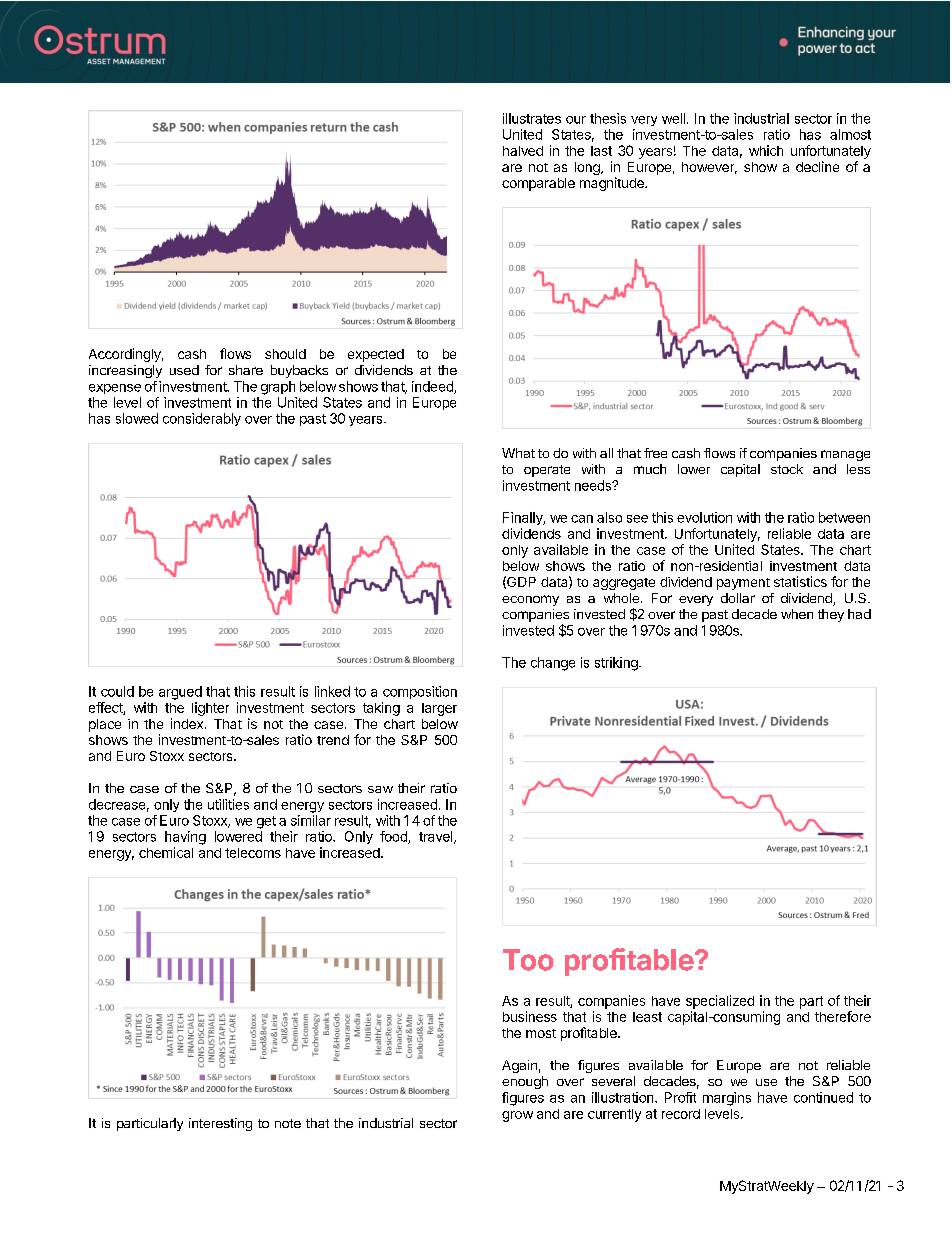  What do you see at coordinates (202, 419) in the image?
I see `considerably` at bounding box center [202, 419].
